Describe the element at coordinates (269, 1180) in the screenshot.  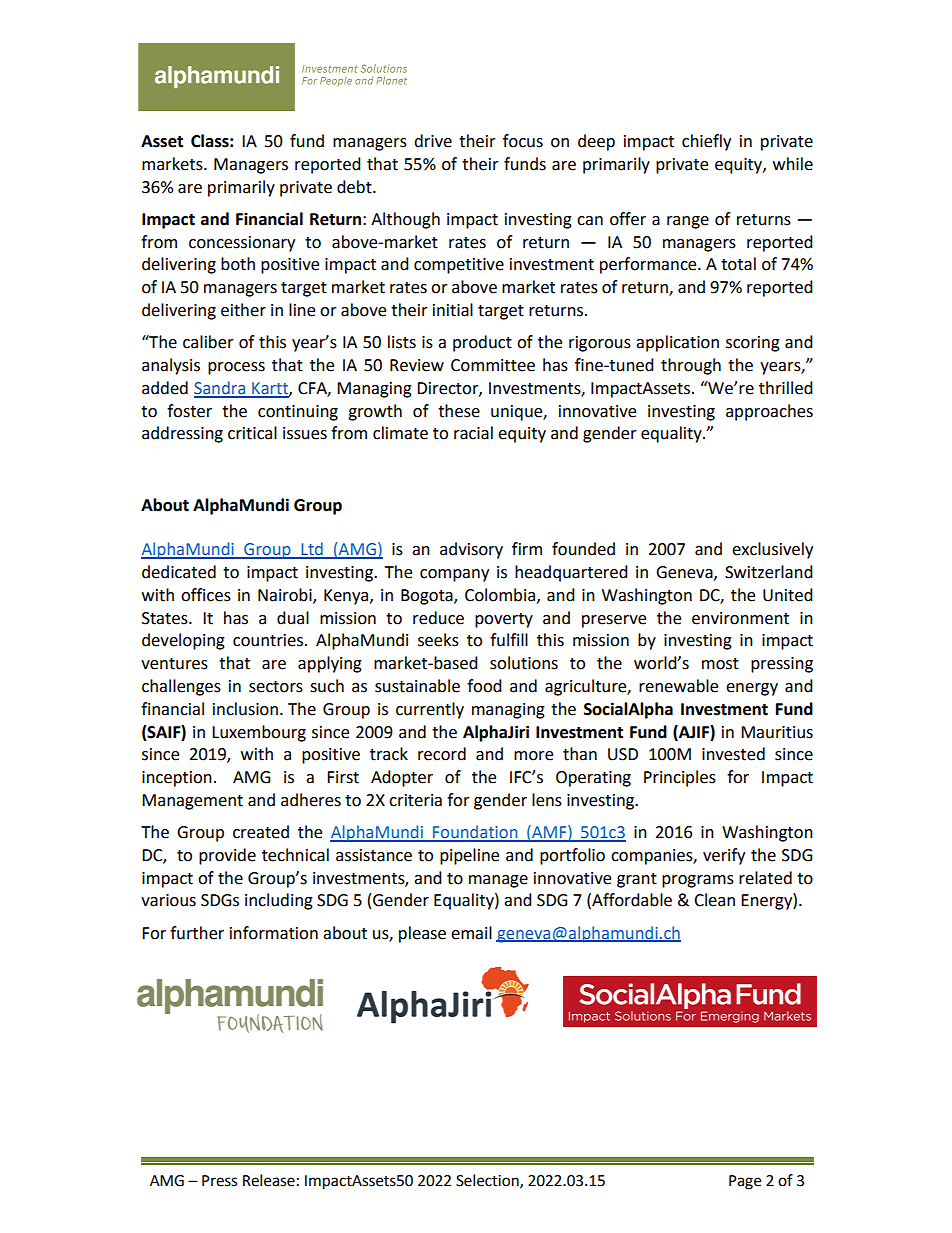
I see `Release` at that location.
